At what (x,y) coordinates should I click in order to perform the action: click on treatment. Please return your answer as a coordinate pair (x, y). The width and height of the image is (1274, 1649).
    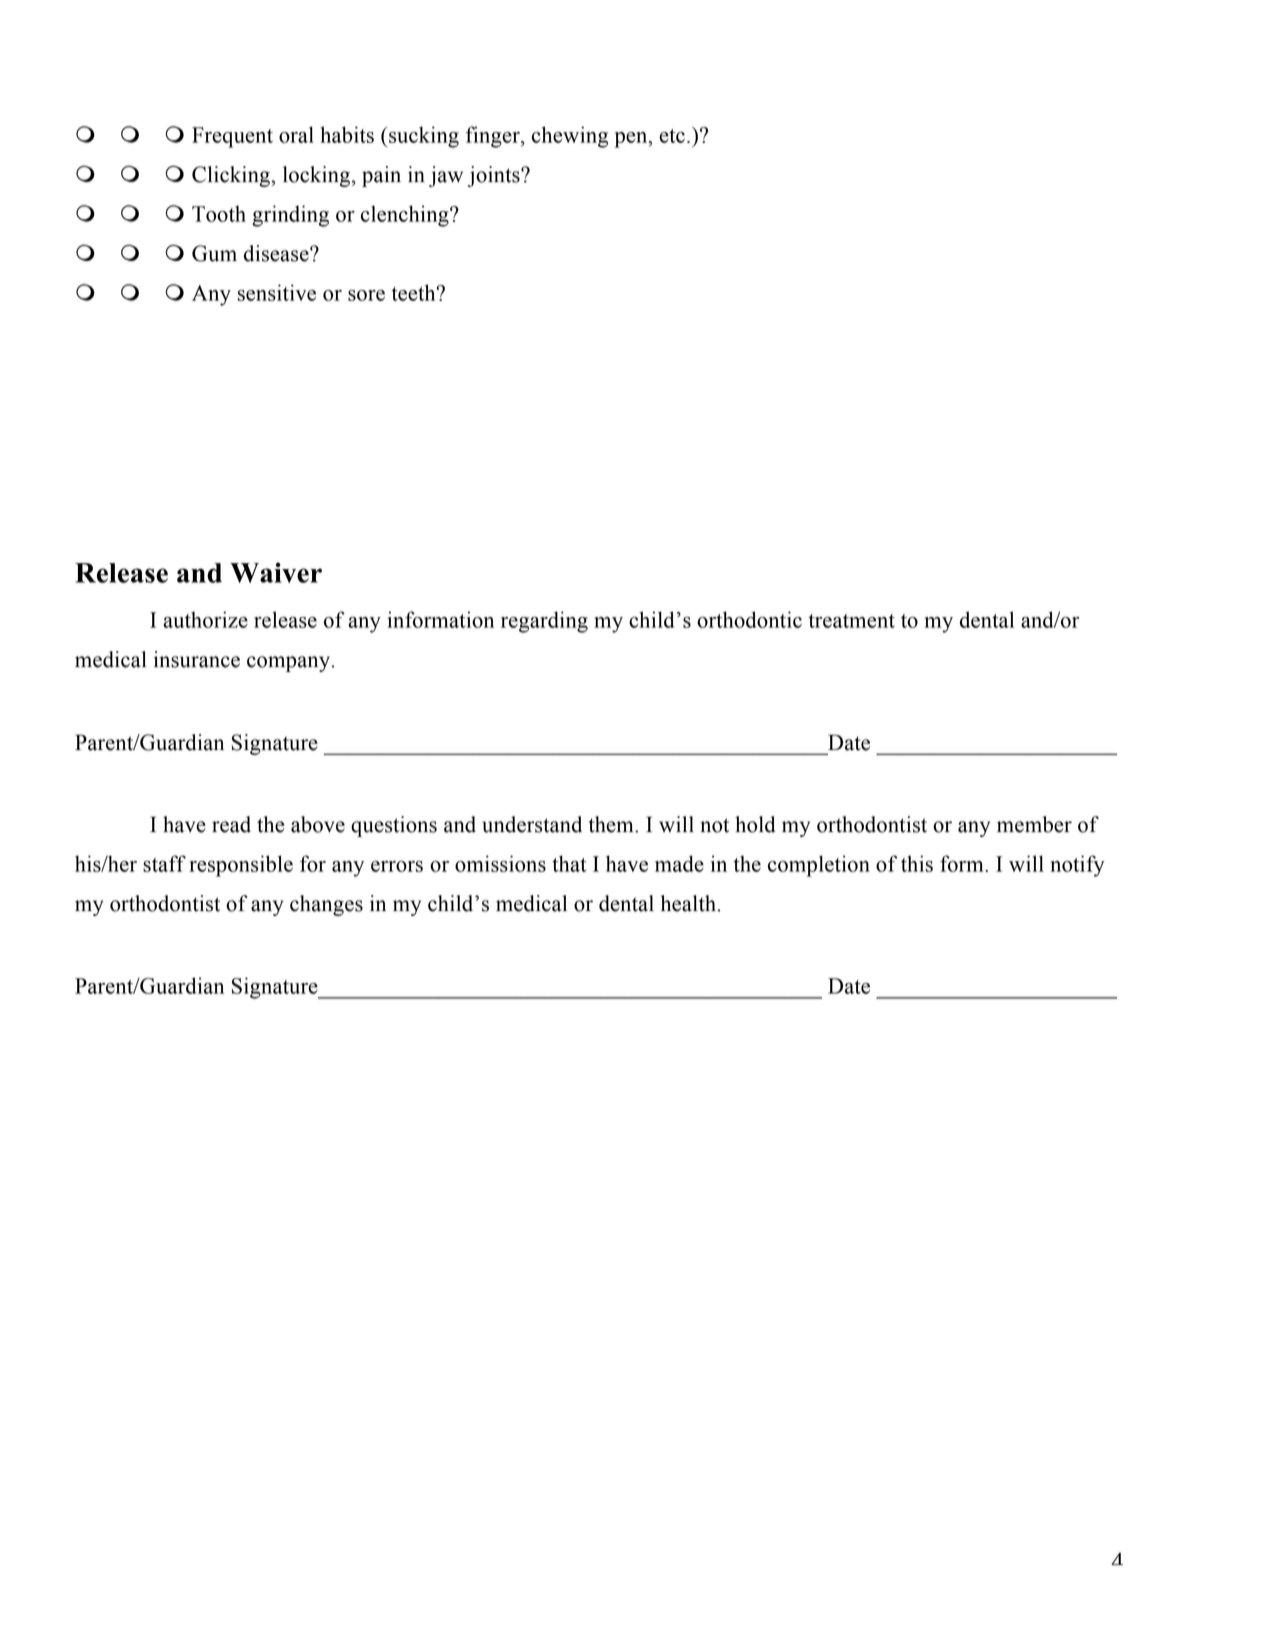
    Looking at the image, I should click on (852, 621).
